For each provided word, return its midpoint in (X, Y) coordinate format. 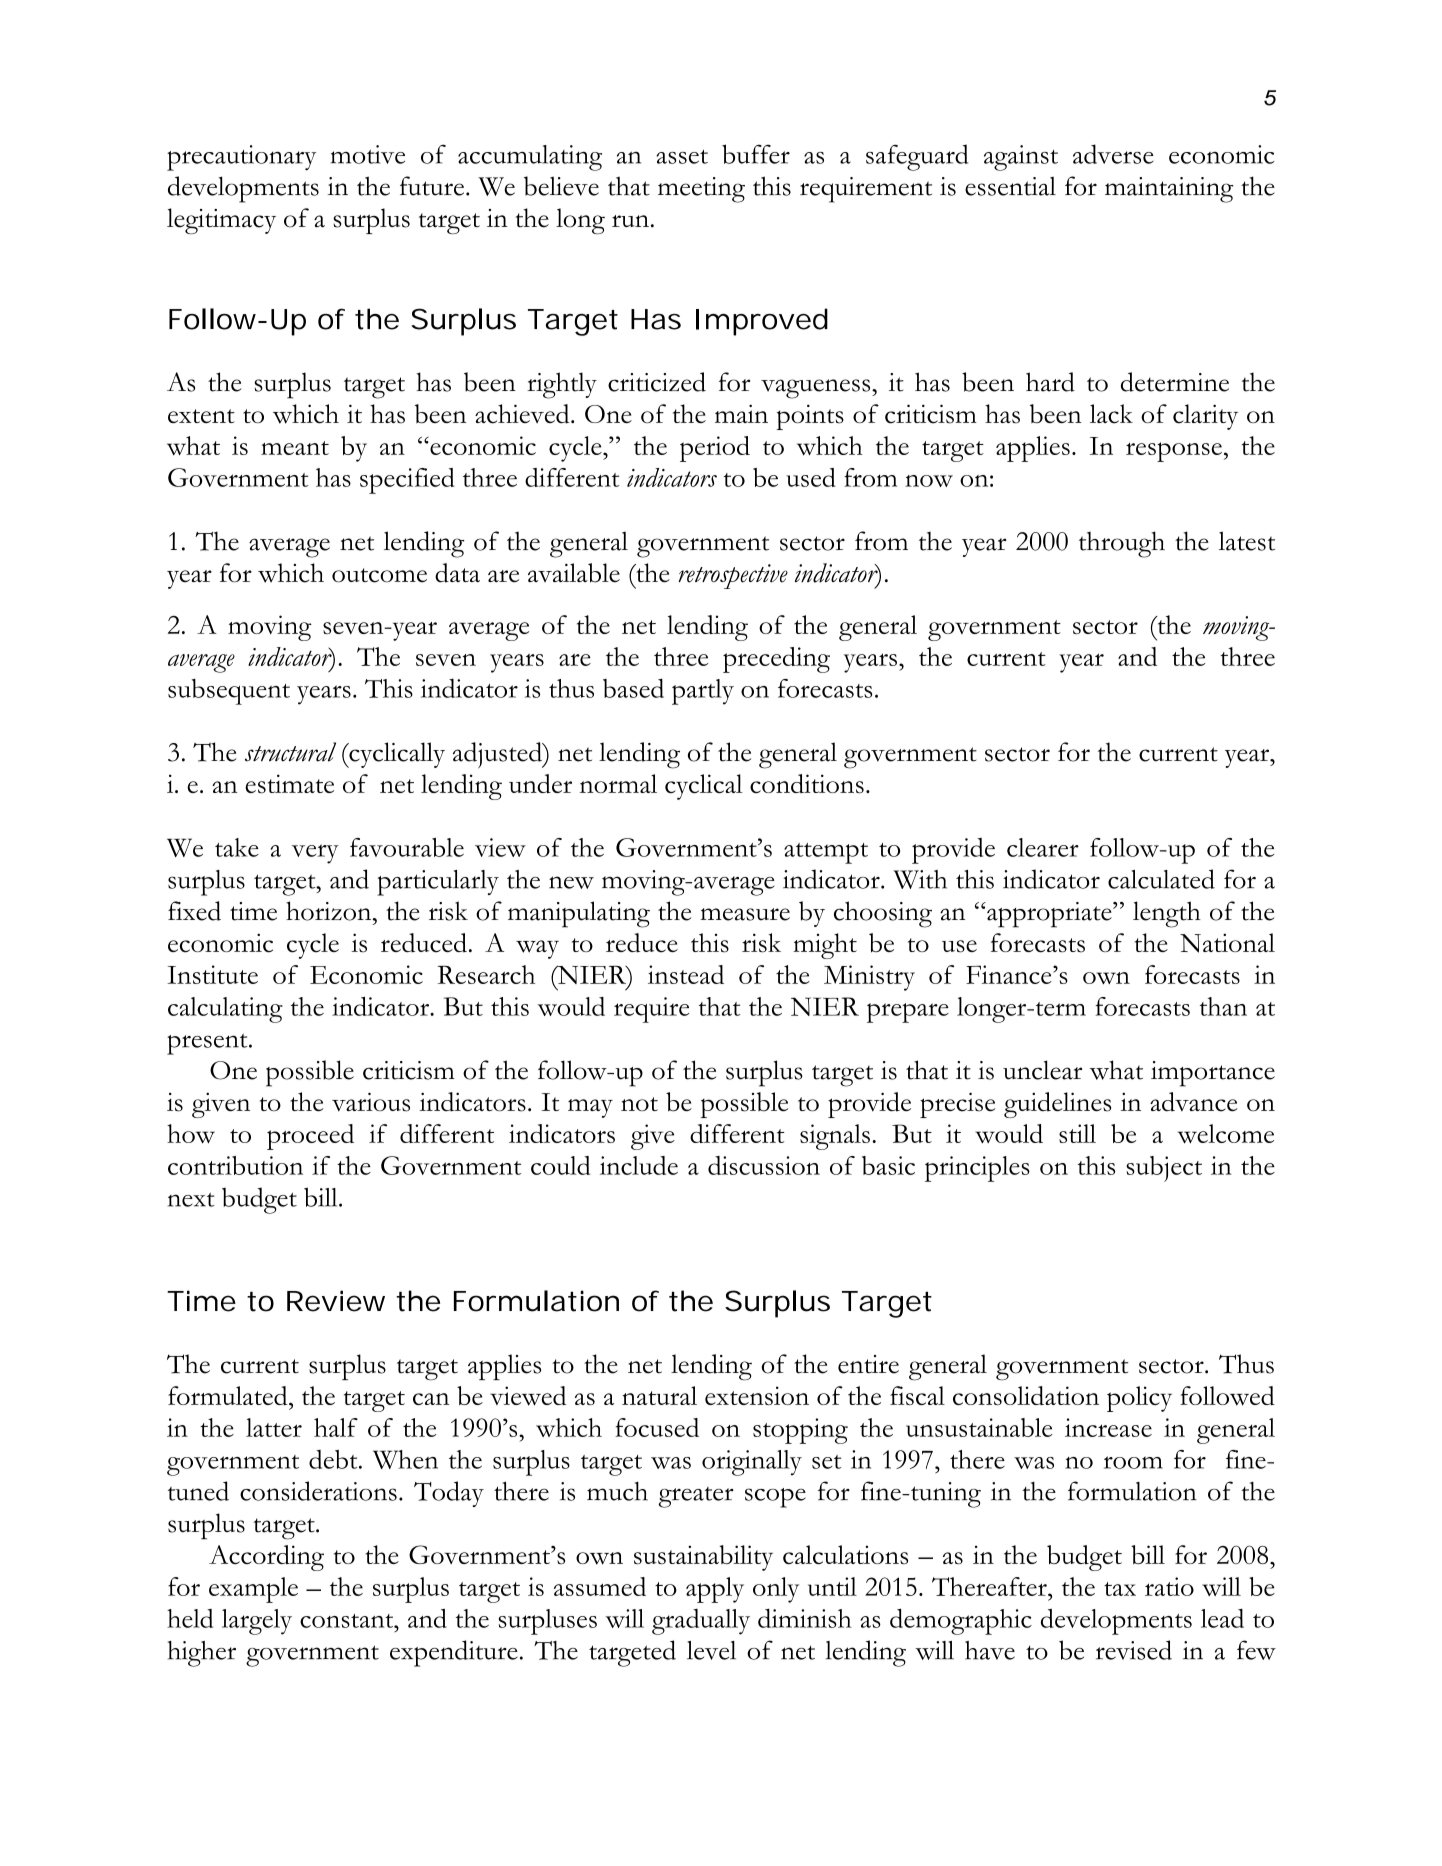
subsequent (229, 692)
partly (703, 692)
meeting (701, 190)
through (1122, 544)
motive (368, 154)
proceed (310, 1137)
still (1077, 1133)
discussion (764, 1165)
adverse (1113, 154)
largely (257, 1622)
